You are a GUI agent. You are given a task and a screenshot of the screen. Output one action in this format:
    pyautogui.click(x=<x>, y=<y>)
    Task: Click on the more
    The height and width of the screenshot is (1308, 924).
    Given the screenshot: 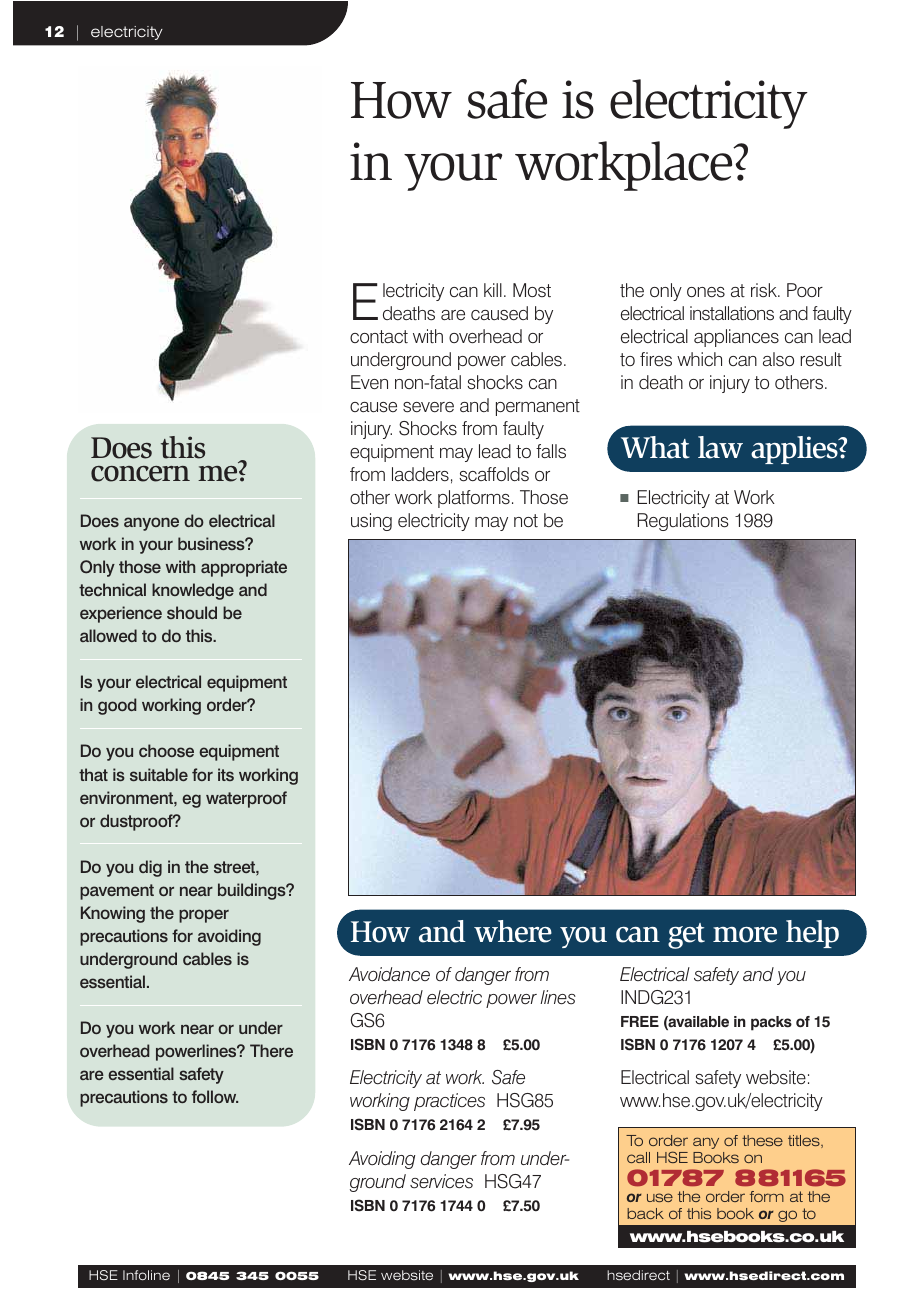 What is the action you would take?
    pyautogui.click(x=745, y=935)
